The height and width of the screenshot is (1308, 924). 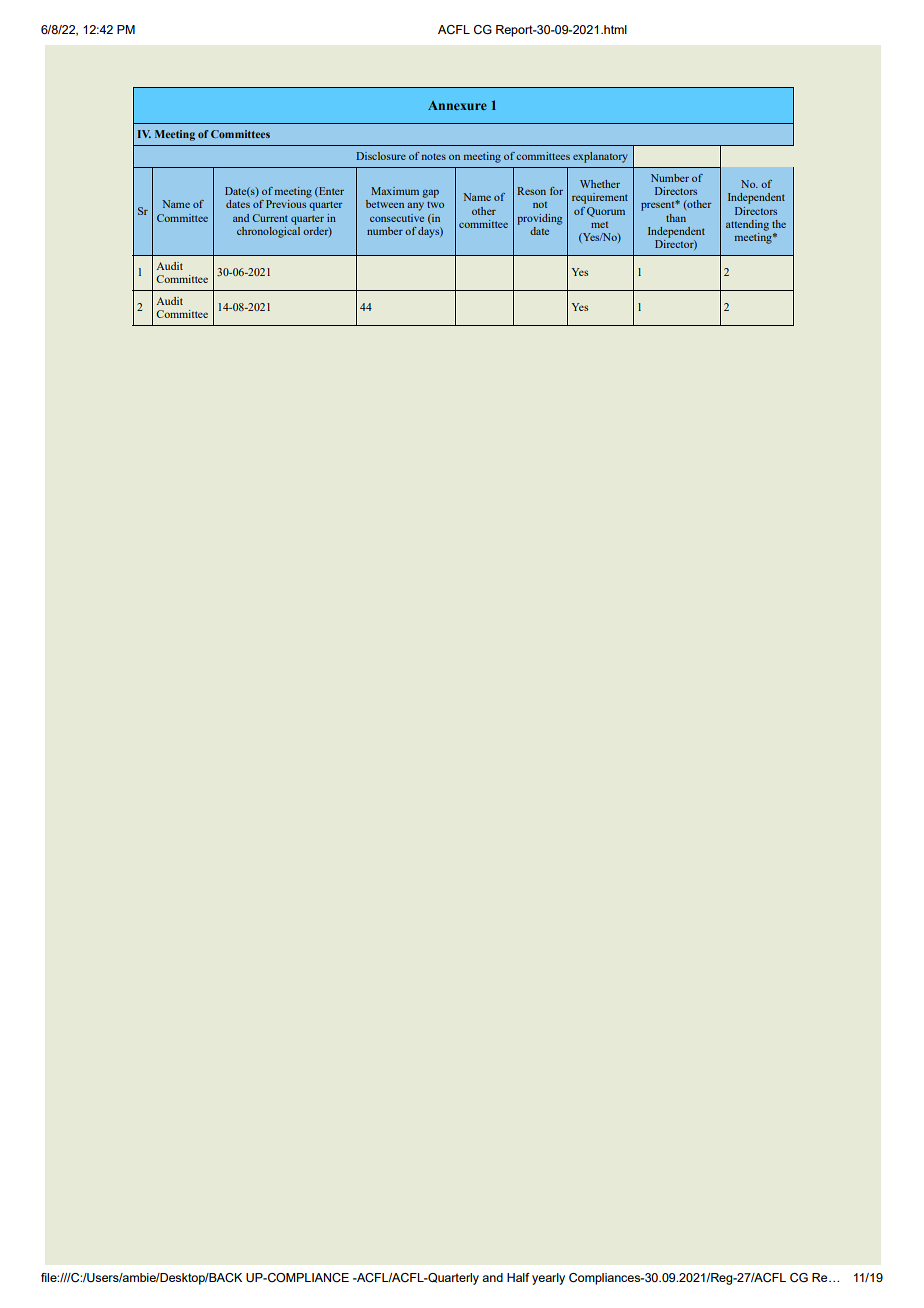 I want to click on chronological, so click(x=268, y=231).
